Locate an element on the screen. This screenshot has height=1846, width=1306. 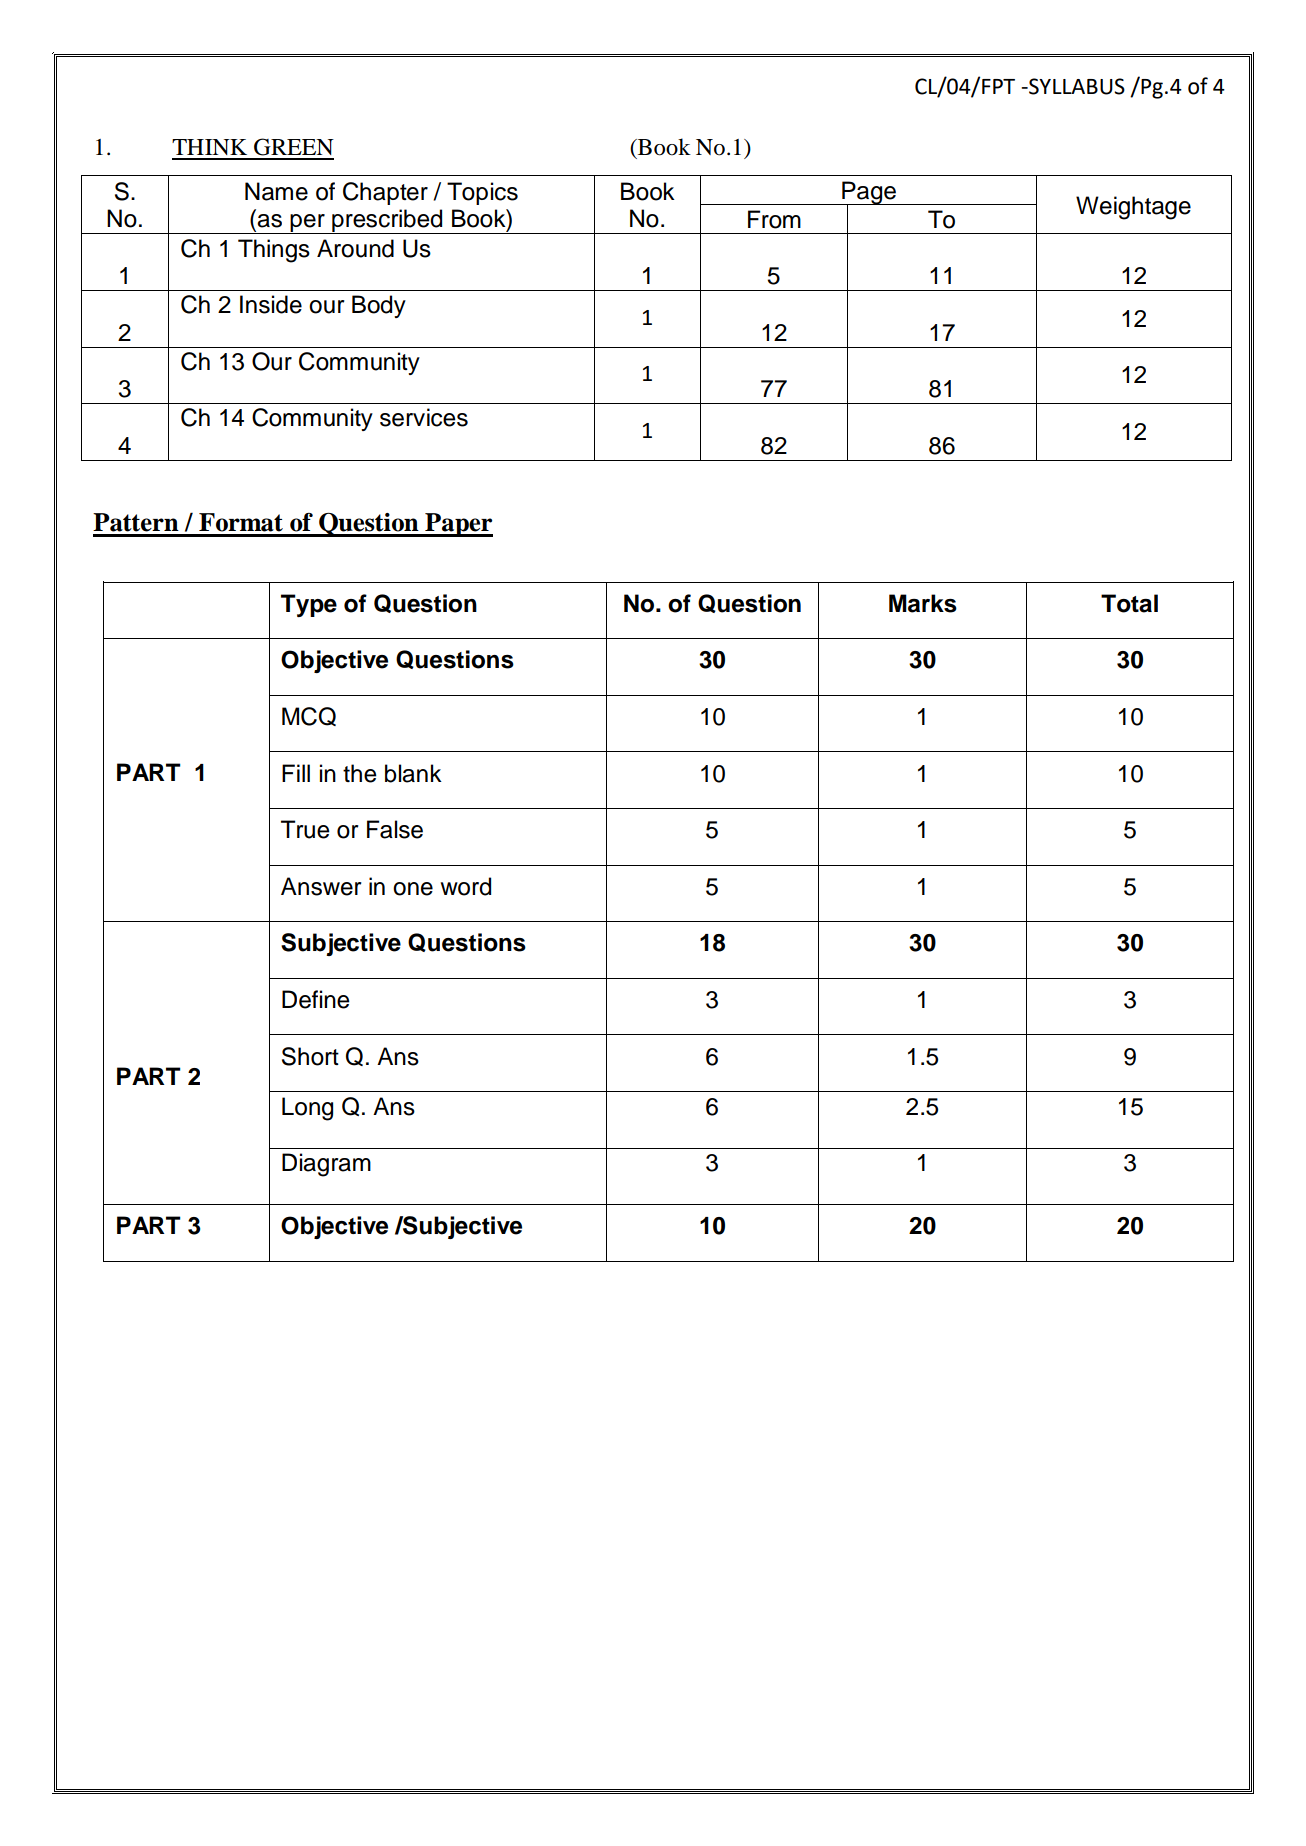
Long is located at coordinates (307, 1109).
